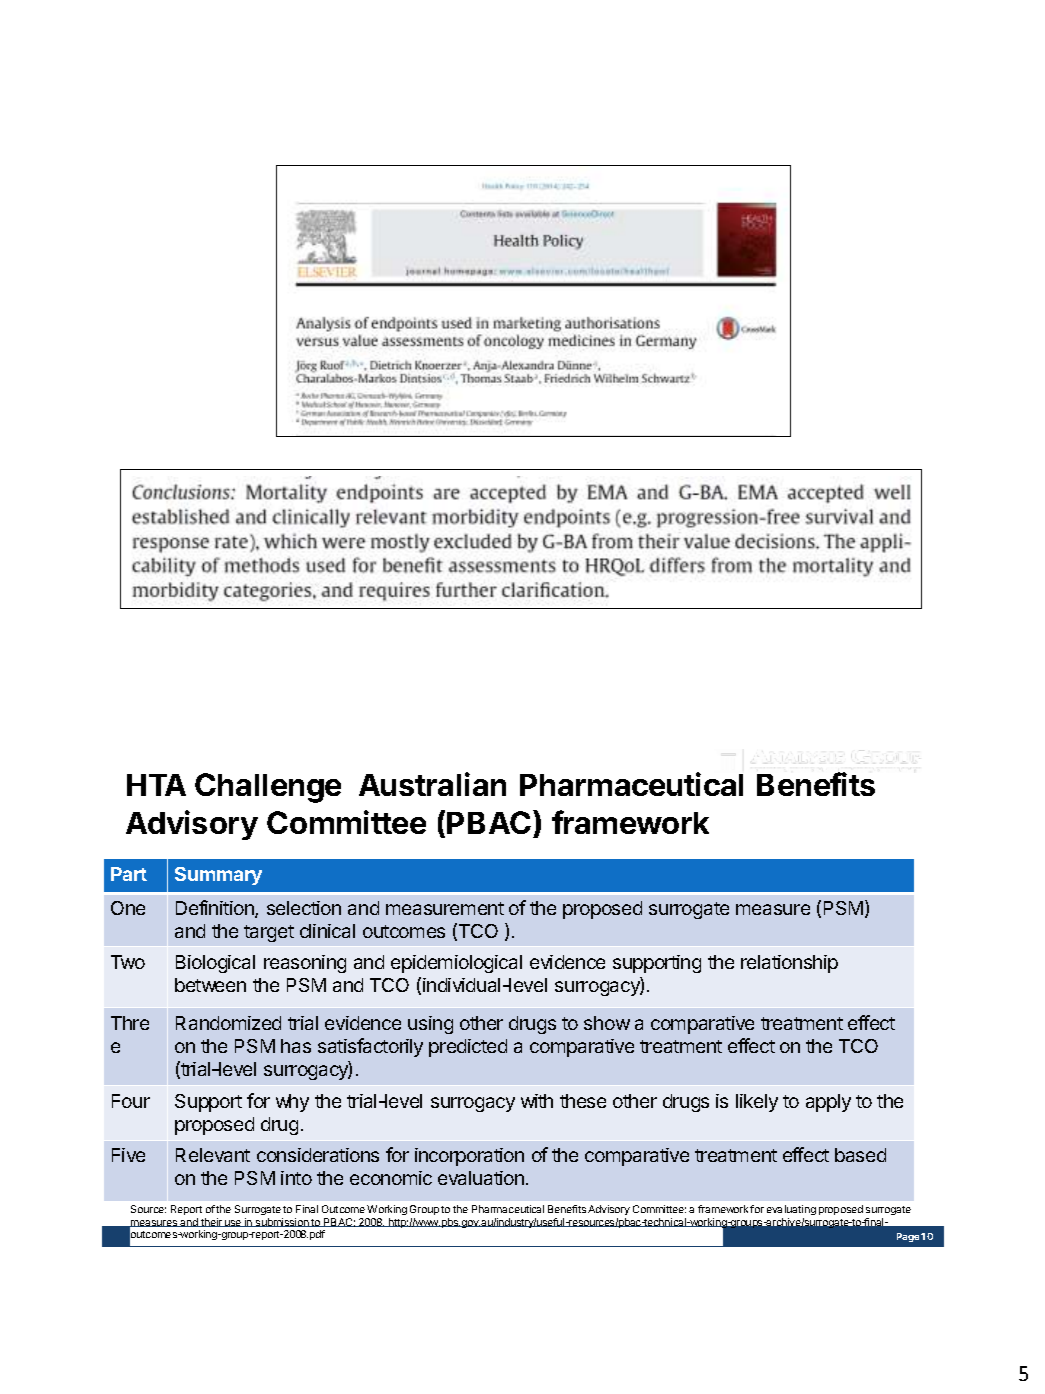  What do you see at coordinates (607, 1023) in the image?
I see `show` at bounding box center [607, 1023].
